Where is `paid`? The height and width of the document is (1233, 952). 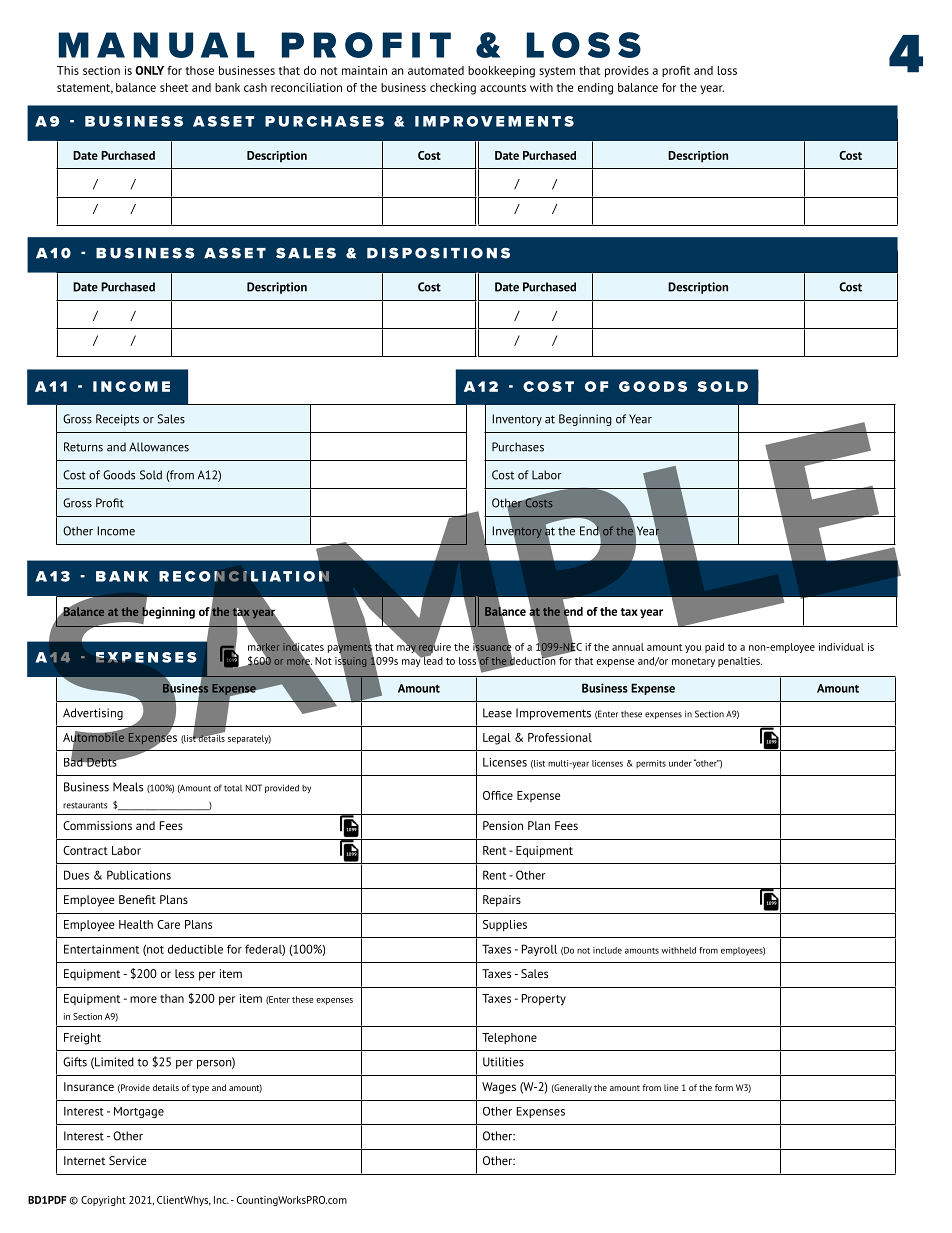
paid is located at coordinates (714, 648).
